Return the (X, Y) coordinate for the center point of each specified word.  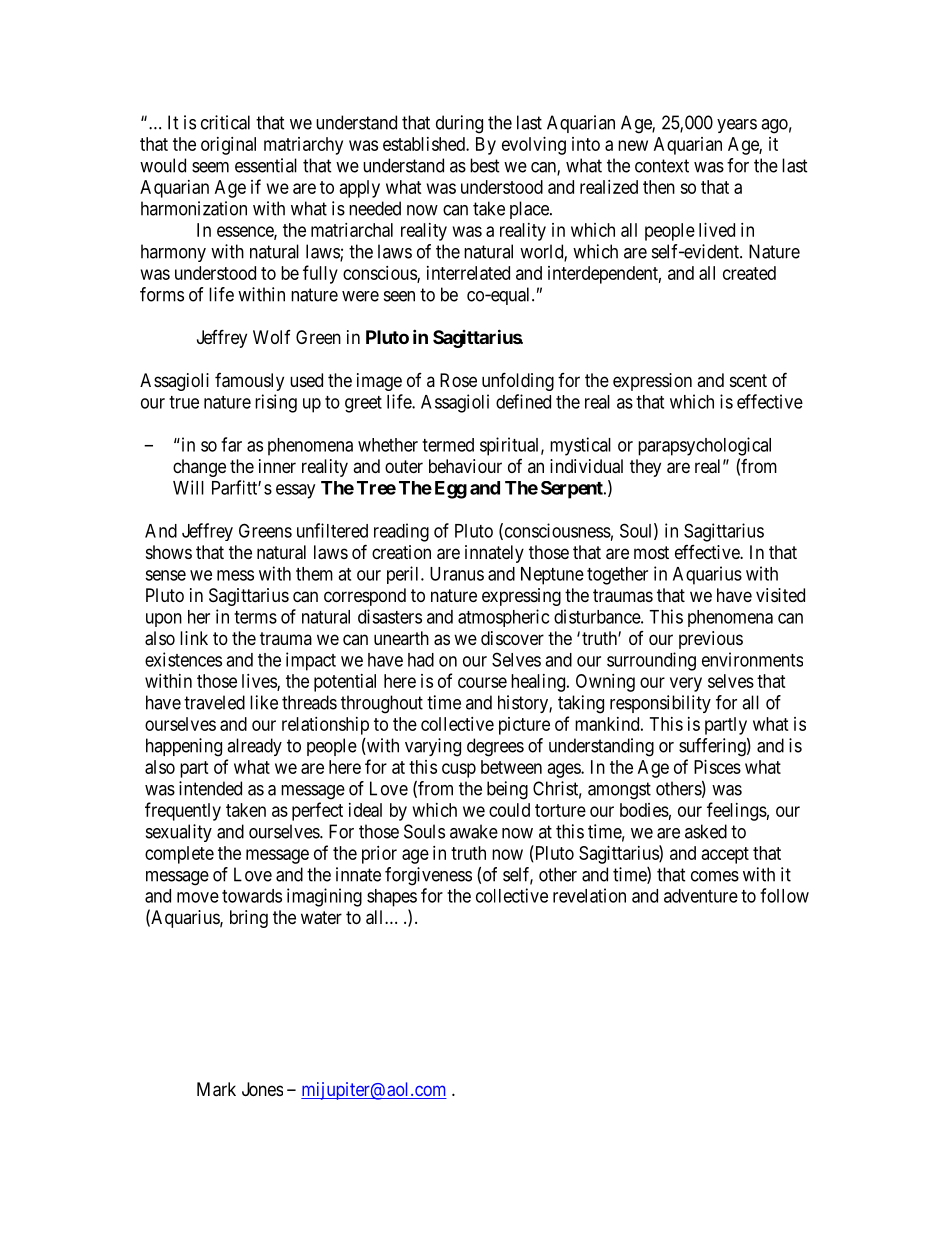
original (228, 146)
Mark (216, 1089)
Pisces (717, 767)
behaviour (465, 466)
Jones (262, 1089)
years (737, 126)
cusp (459, 770)
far (231, 444)
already (254, 747)
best (485, 165)
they (645, 468)
